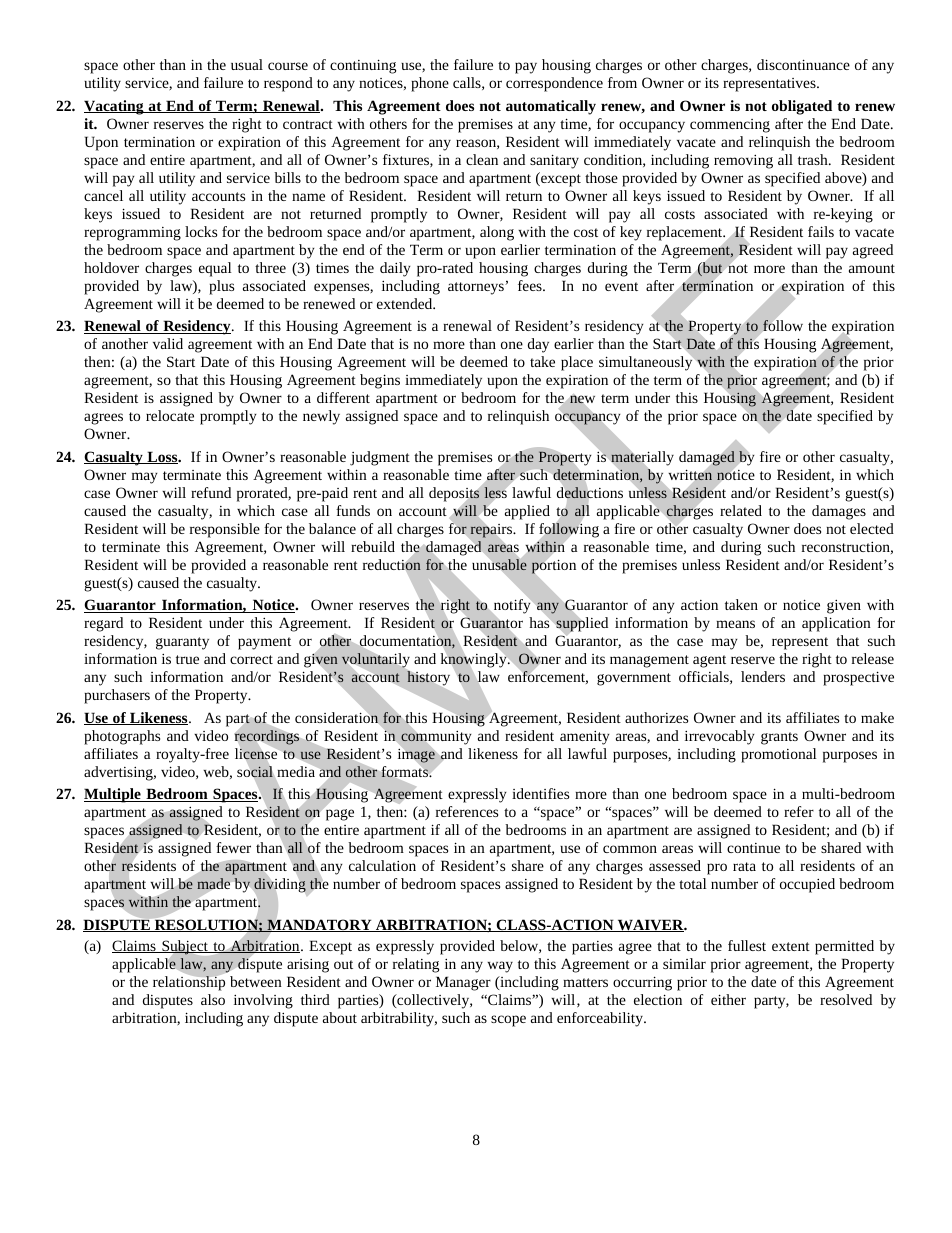  I want to click on phone, so click(430, 84).
